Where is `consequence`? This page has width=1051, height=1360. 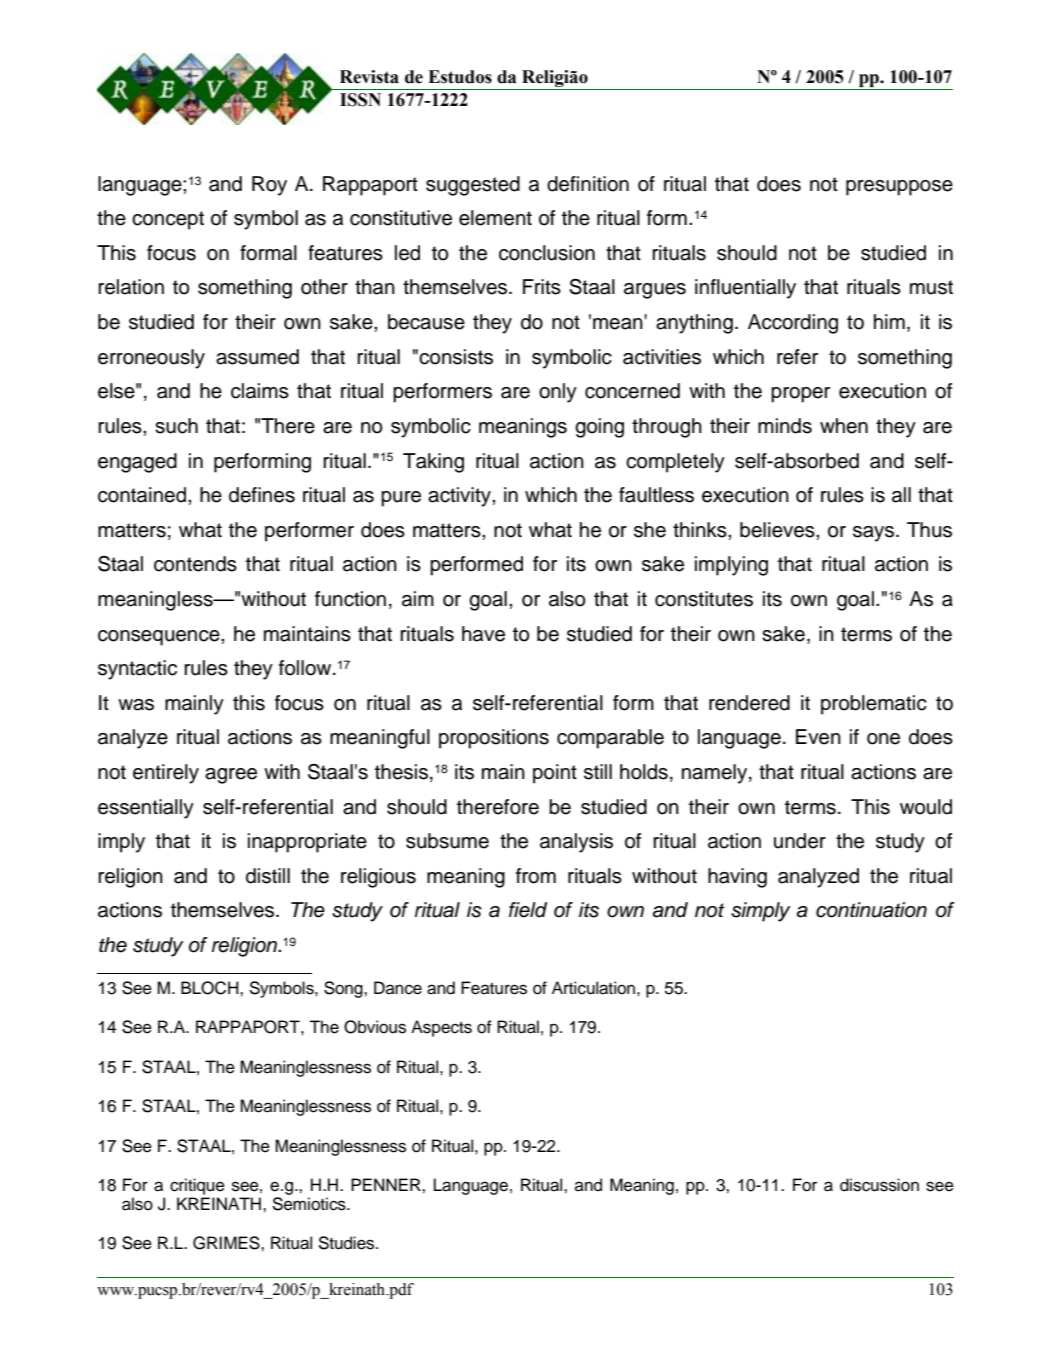
consequence is located at coordinates (160, 638).
